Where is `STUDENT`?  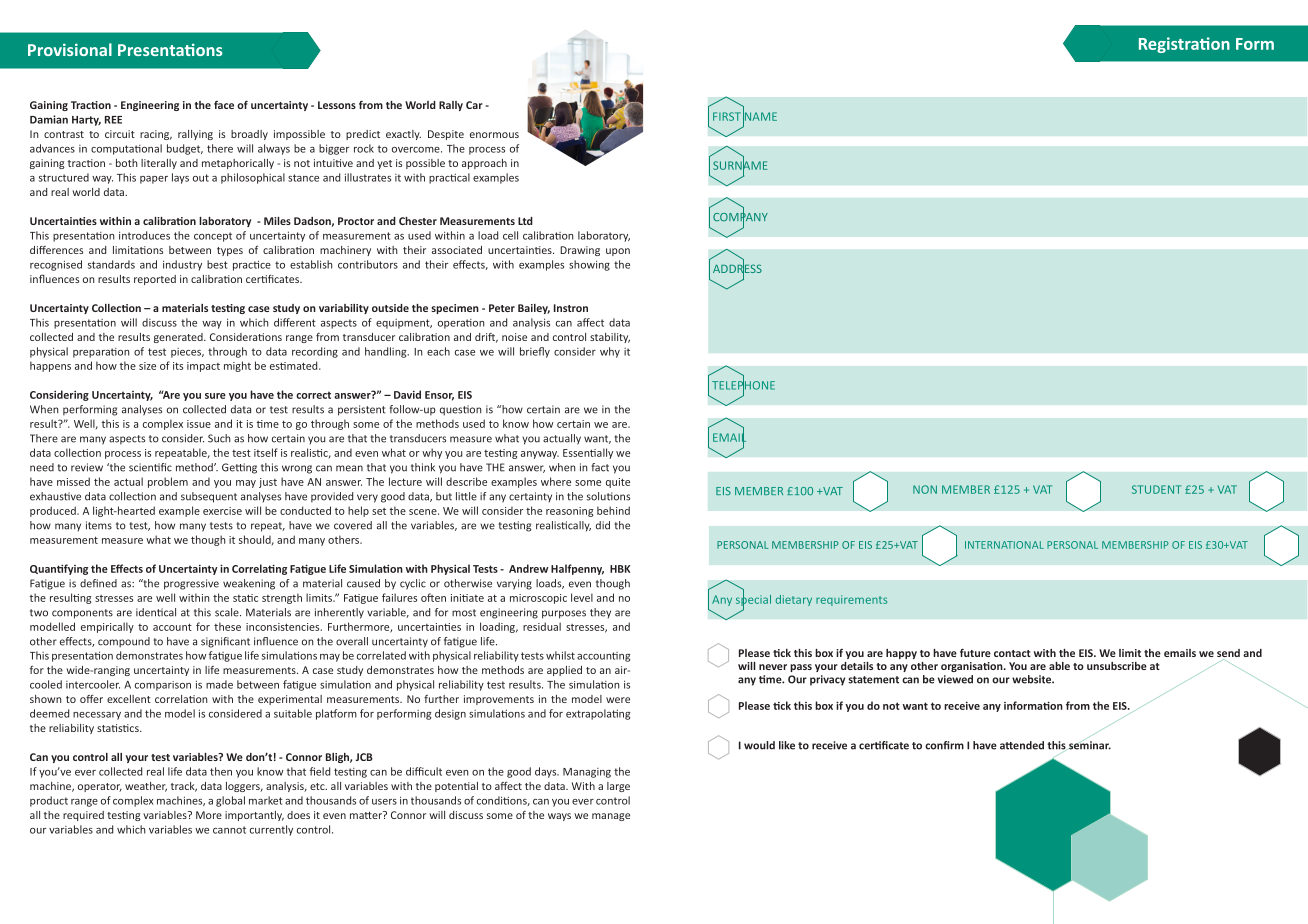
STUDENT is located at coordinates (1156, 489).
